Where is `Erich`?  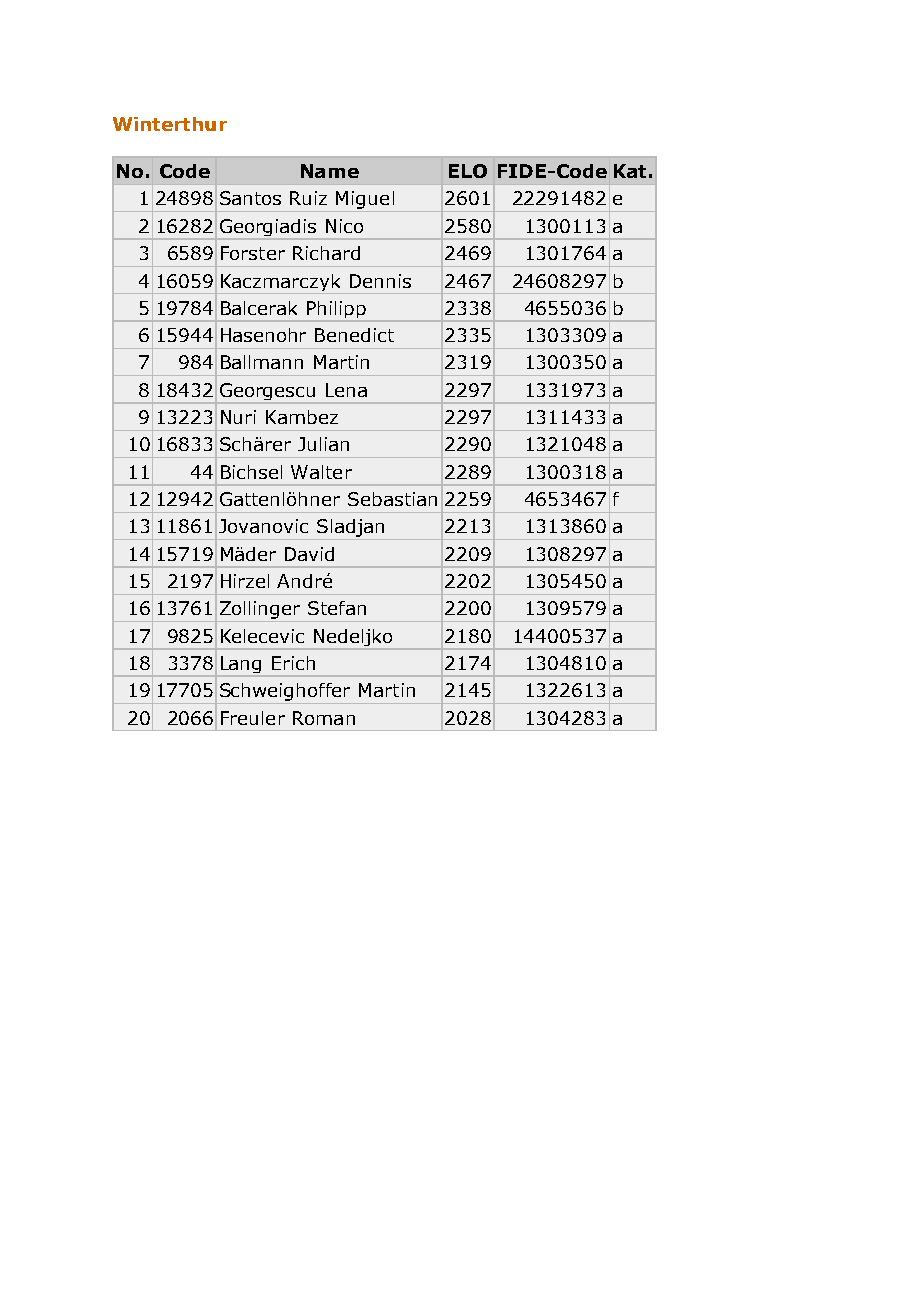
Erich is located at coordinates (293, 663).
